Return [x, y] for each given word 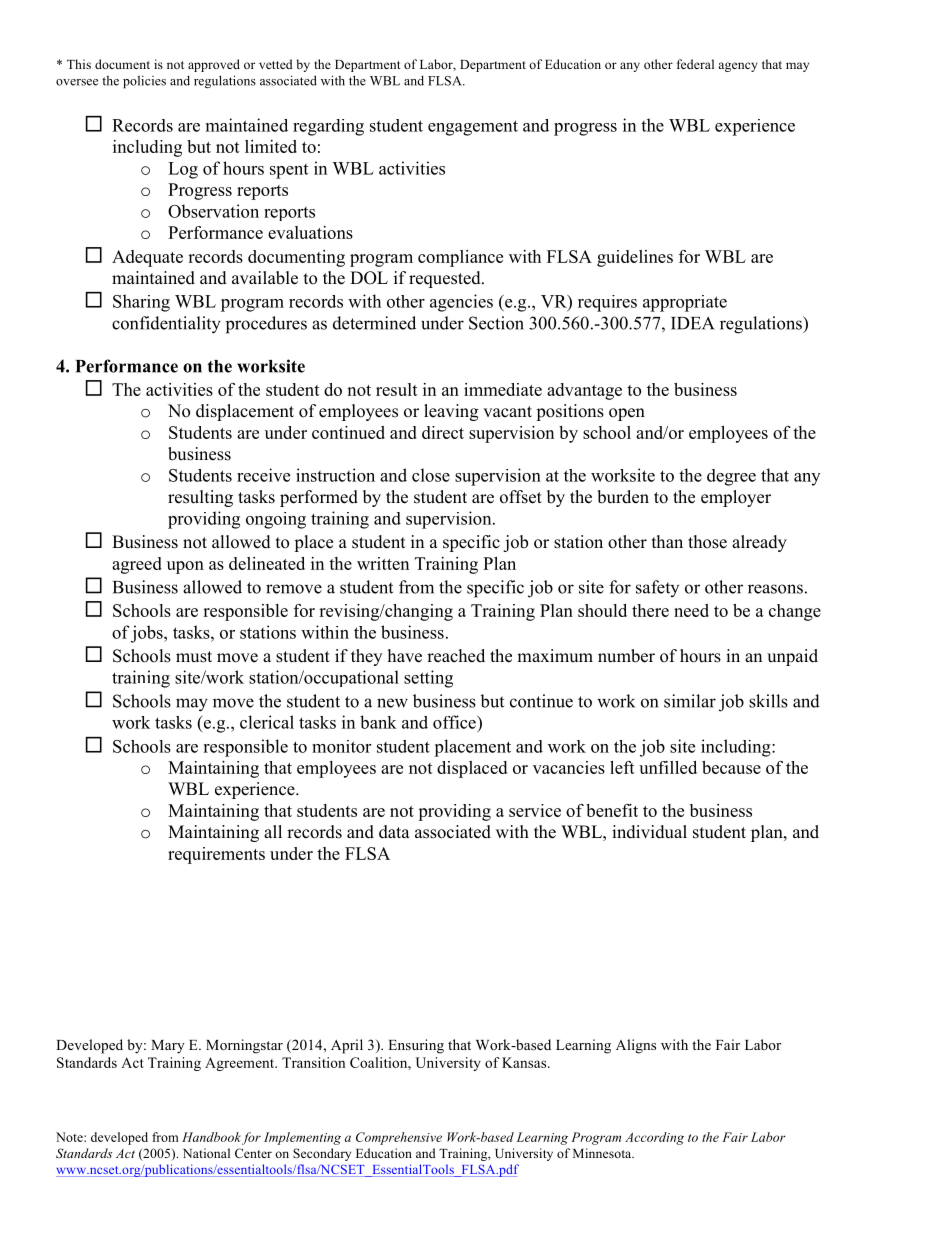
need [691, 610]
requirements [216, 855]
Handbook [211, 1137]
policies [144, 82]
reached [456, 656]
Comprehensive [399, 1138]
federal [695, 64]
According [654, 1138]
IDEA [693, 323]
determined [374, 323]
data [394, 832]
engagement [473, 128]
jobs [148, 634]
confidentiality [166, 325]
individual [649, 832]
